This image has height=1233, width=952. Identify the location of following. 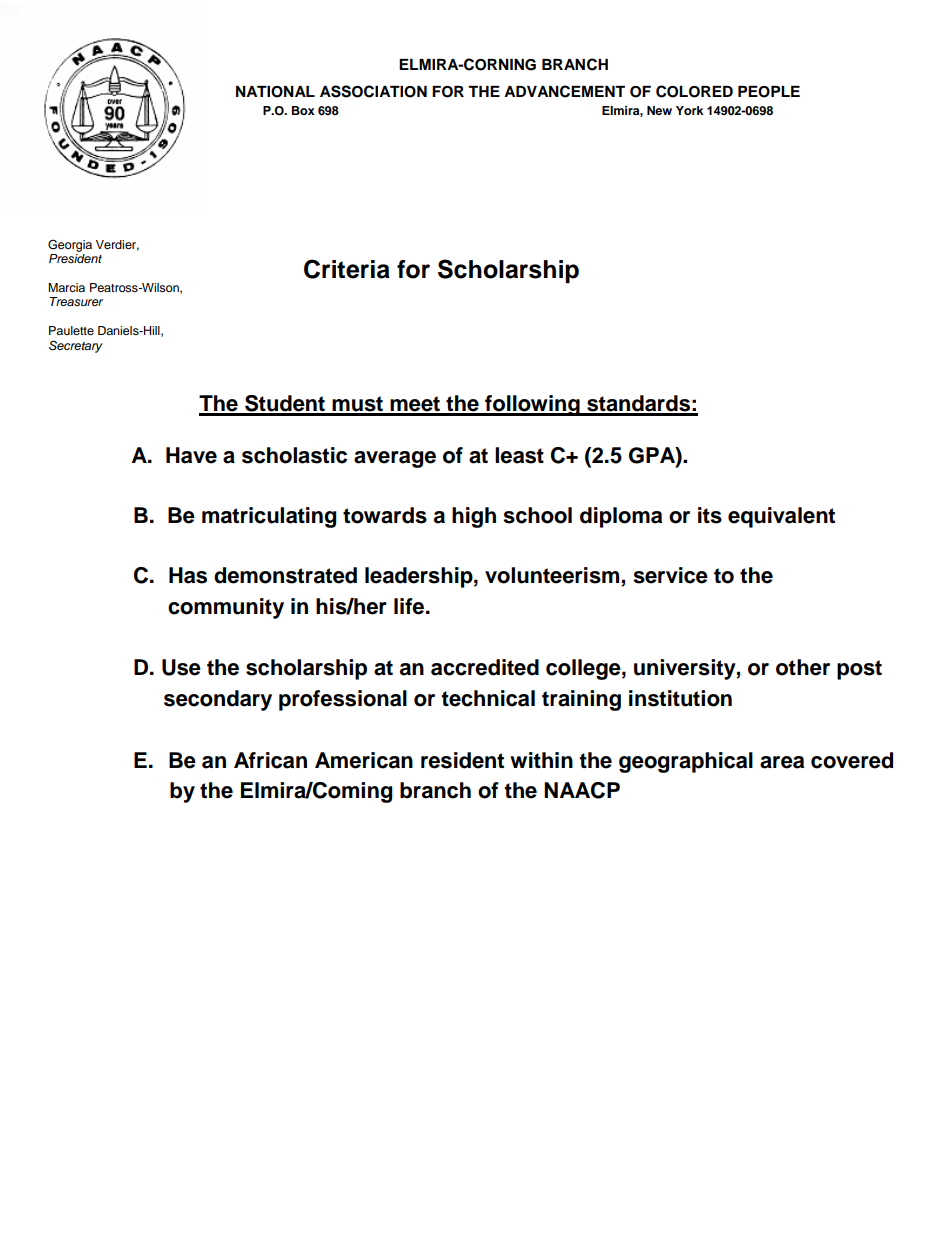
(532, 405).
